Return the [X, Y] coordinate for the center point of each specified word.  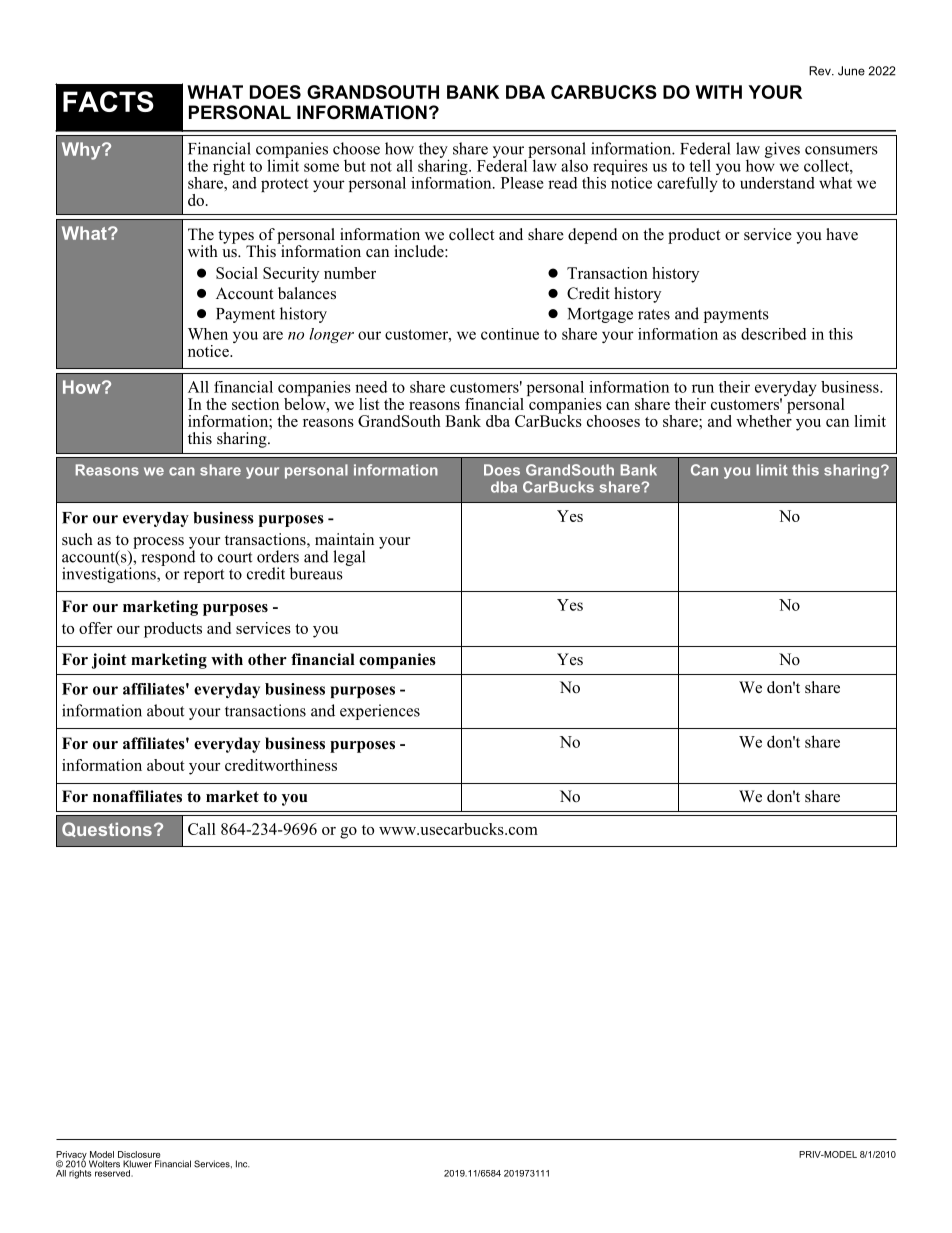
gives [782, 150]
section [255, 404]
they [434, 151]
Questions [107, 829]
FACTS [108, 101]
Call [202, 829]
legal [349, 558]
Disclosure [139, 1154]
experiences [380, 712]
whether [764, 419]
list [369, 404]
